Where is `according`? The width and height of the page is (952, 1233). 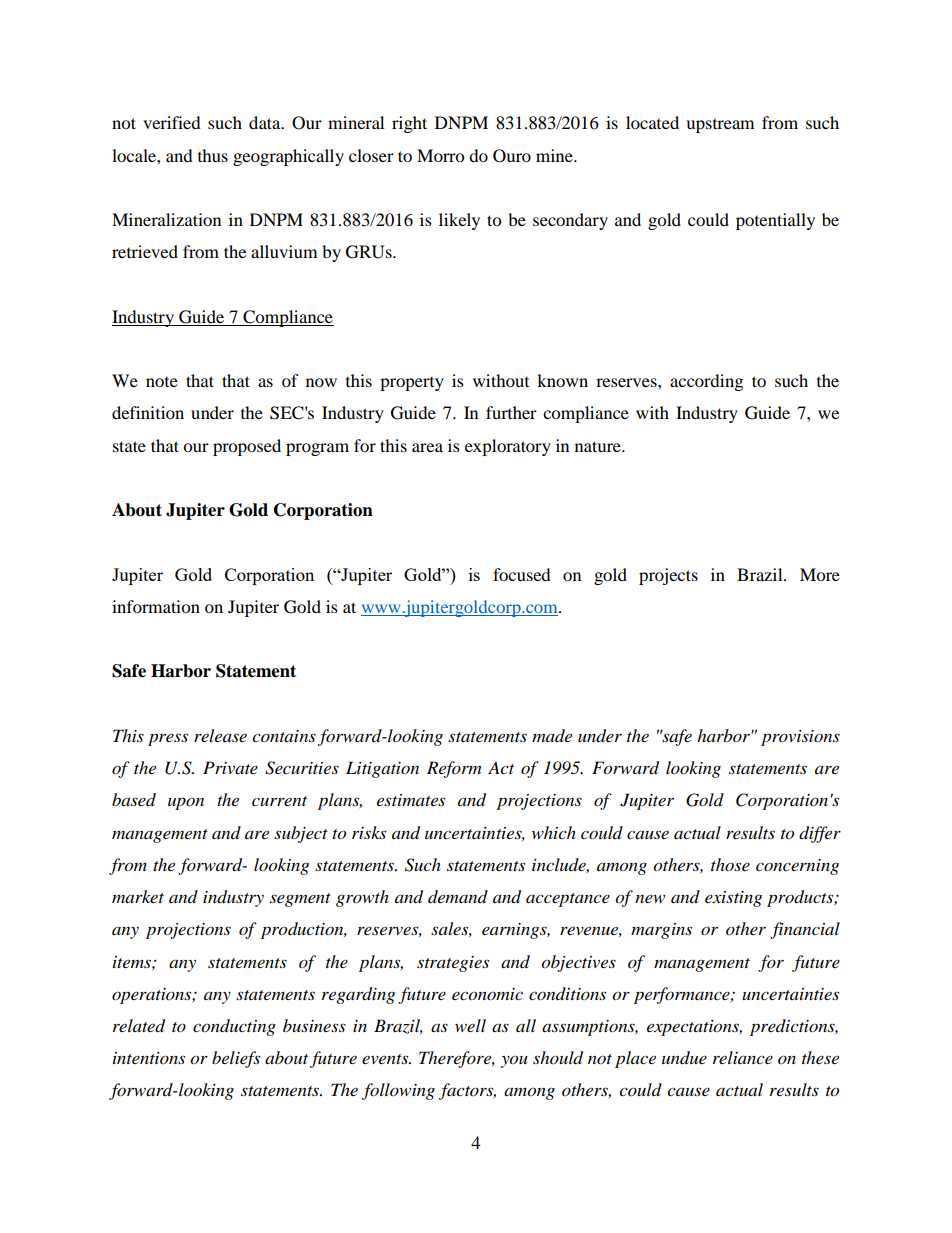
according is located at coordinates (706, 382).
